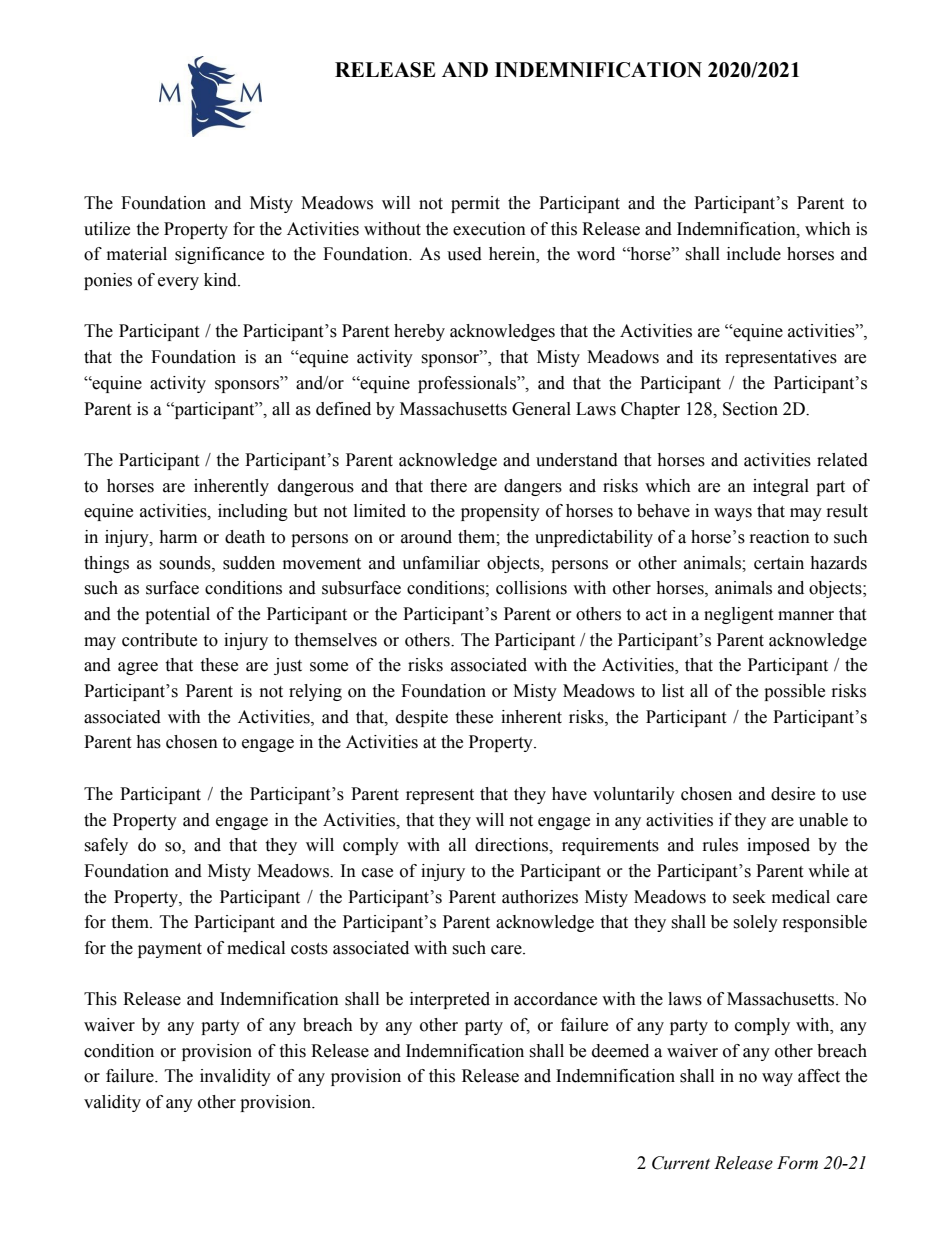  I want to click on safely, so click(106, 846).
